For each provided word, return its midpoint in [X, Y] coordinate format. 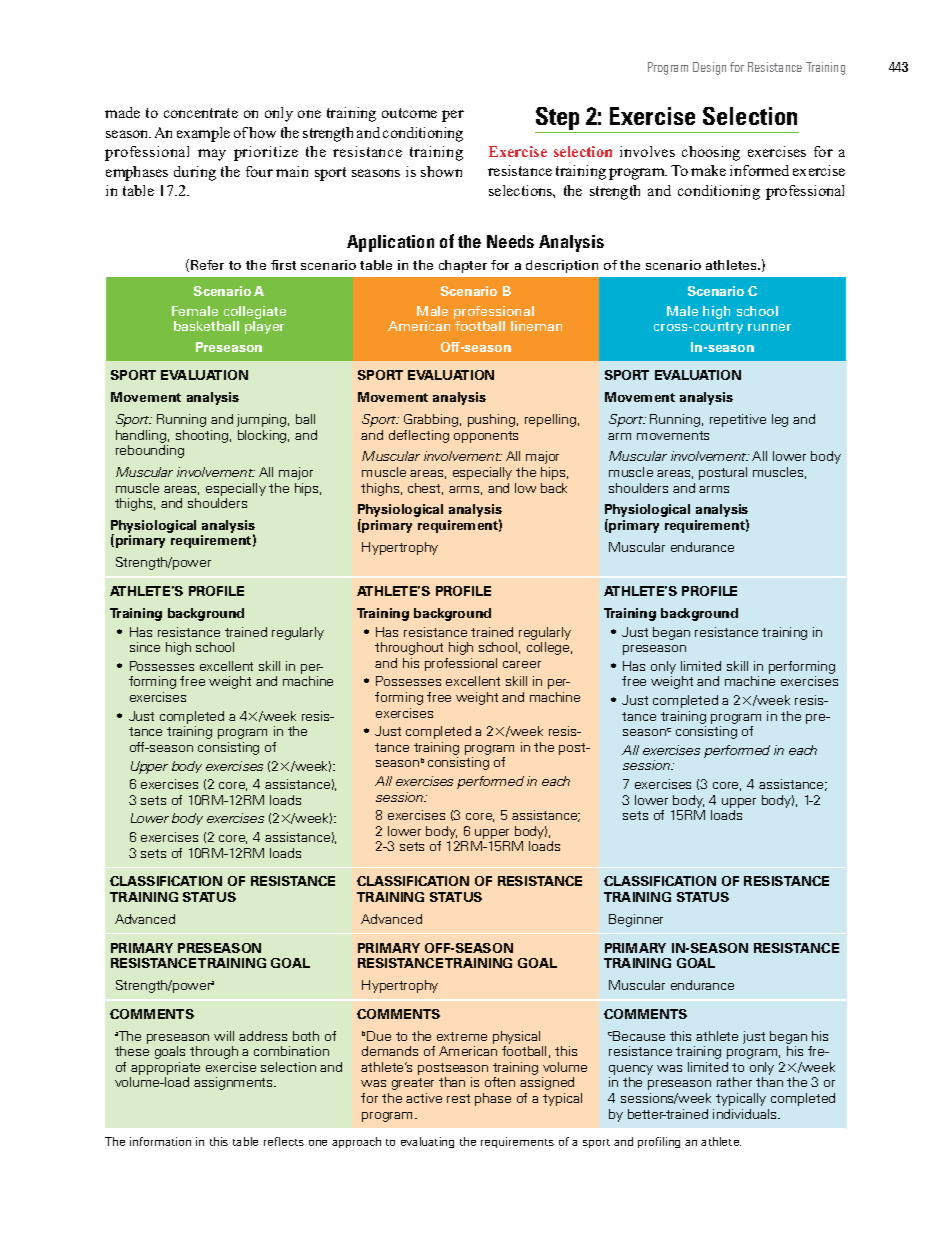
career [522, 664]
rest [458, 1098]
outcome [409, 113]
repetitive [738, 420]
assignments [234, 1083]
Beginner [636, 920]
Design [709, 68]
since [145, 647]
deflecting [419, 436]
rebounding [150, 451]
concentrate [201, 113]
